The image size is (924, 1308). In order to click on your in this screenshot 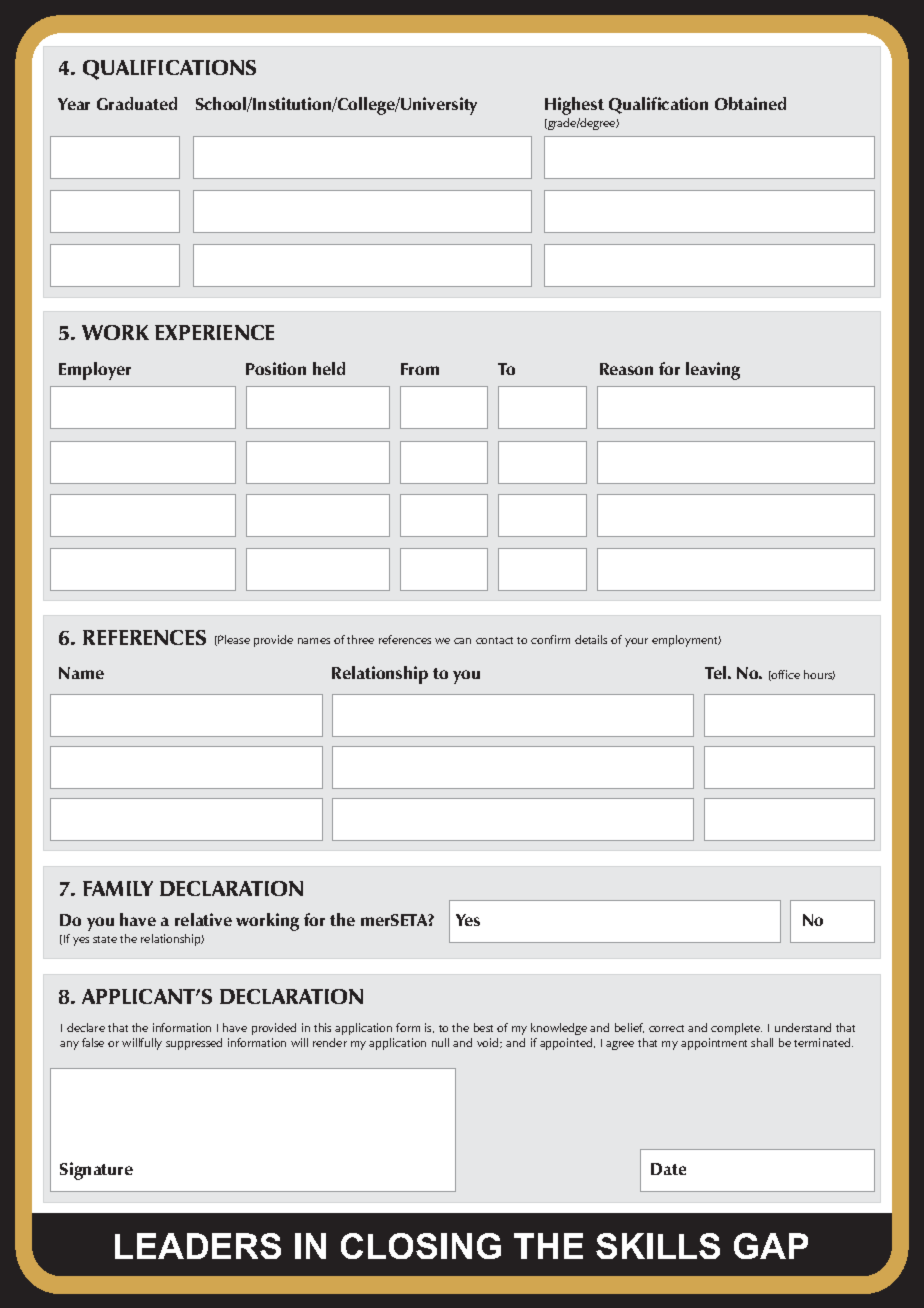, I will do `click(636, 642)`.
